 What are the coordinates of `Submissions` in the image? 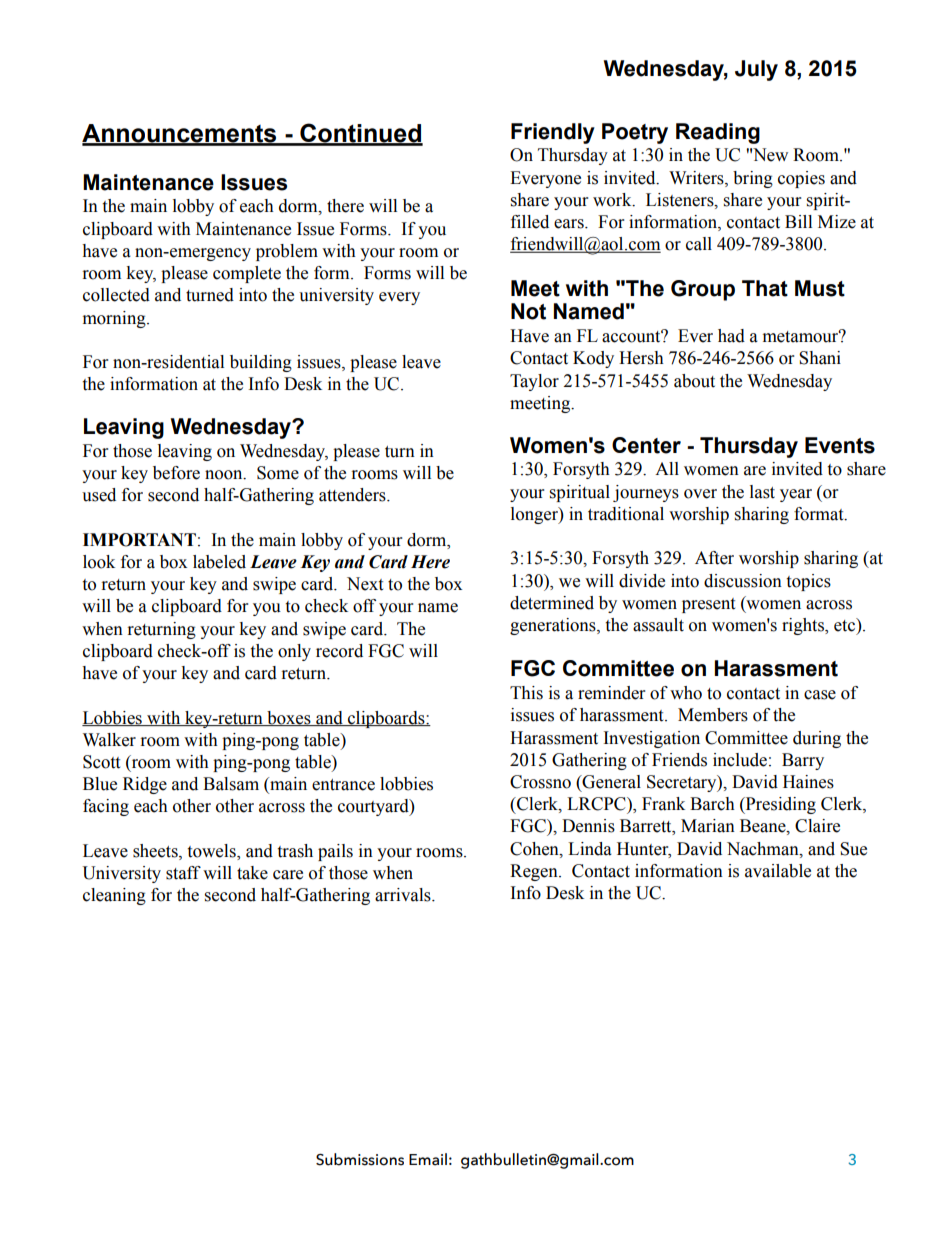 It's located at (360, 1159).
